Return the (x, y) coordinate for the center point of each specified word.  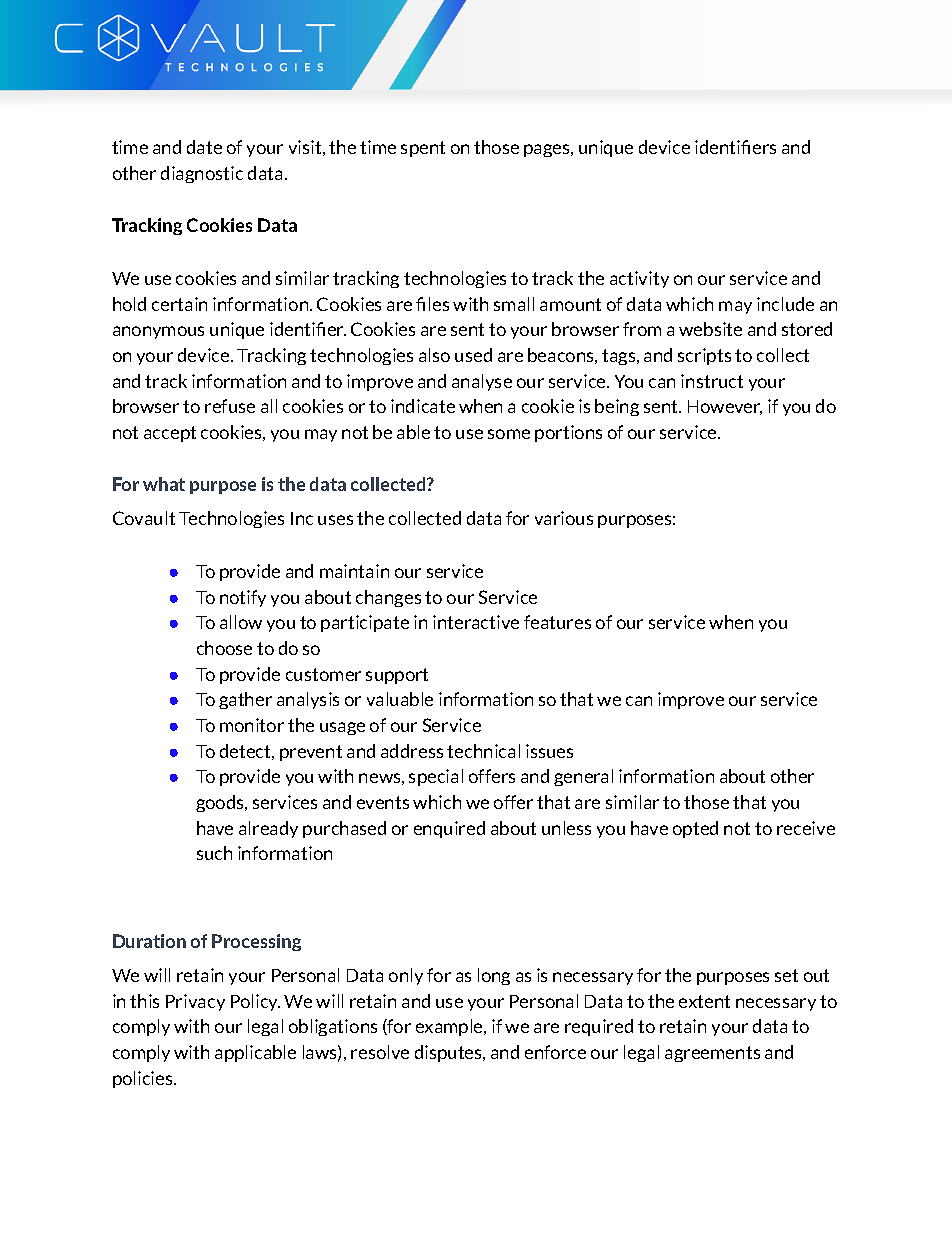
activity (639, 279)
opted (695, 829)
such (214, 853)
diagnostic (202, 174)
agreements (712, 1054)
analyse (482, 382)
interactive (476, 622)
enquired (449, 829)
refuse (230, 406)
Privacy (195, 1002)
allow (241, 622)
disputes (450, 1053)
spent (423, 149)
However (725, 407)
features (557, 622)
